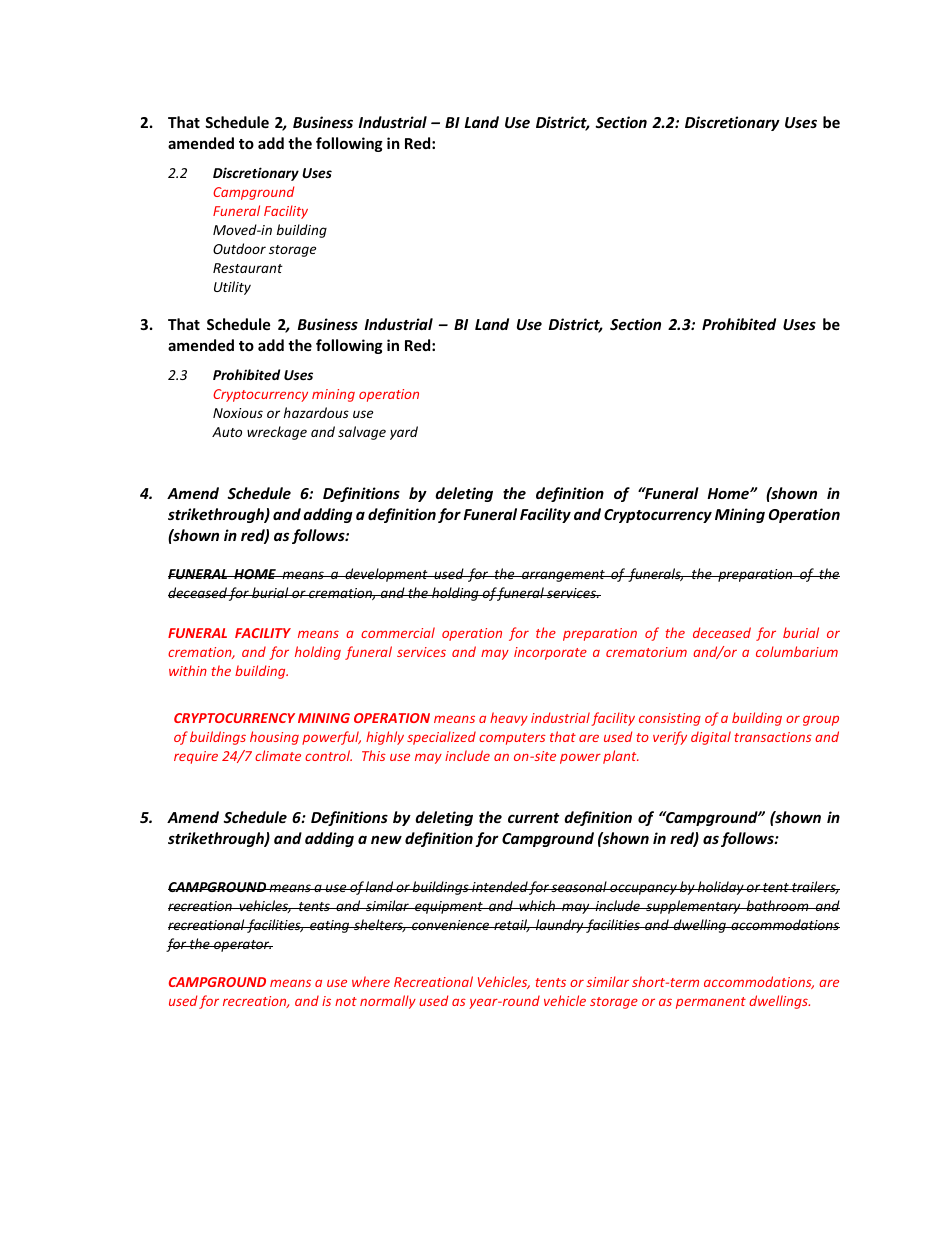 Image resolution: width=952 pixels, height=1233 pixels. Describe the element at coordinates (404, 433) in the image. I see `yard` at that location.
